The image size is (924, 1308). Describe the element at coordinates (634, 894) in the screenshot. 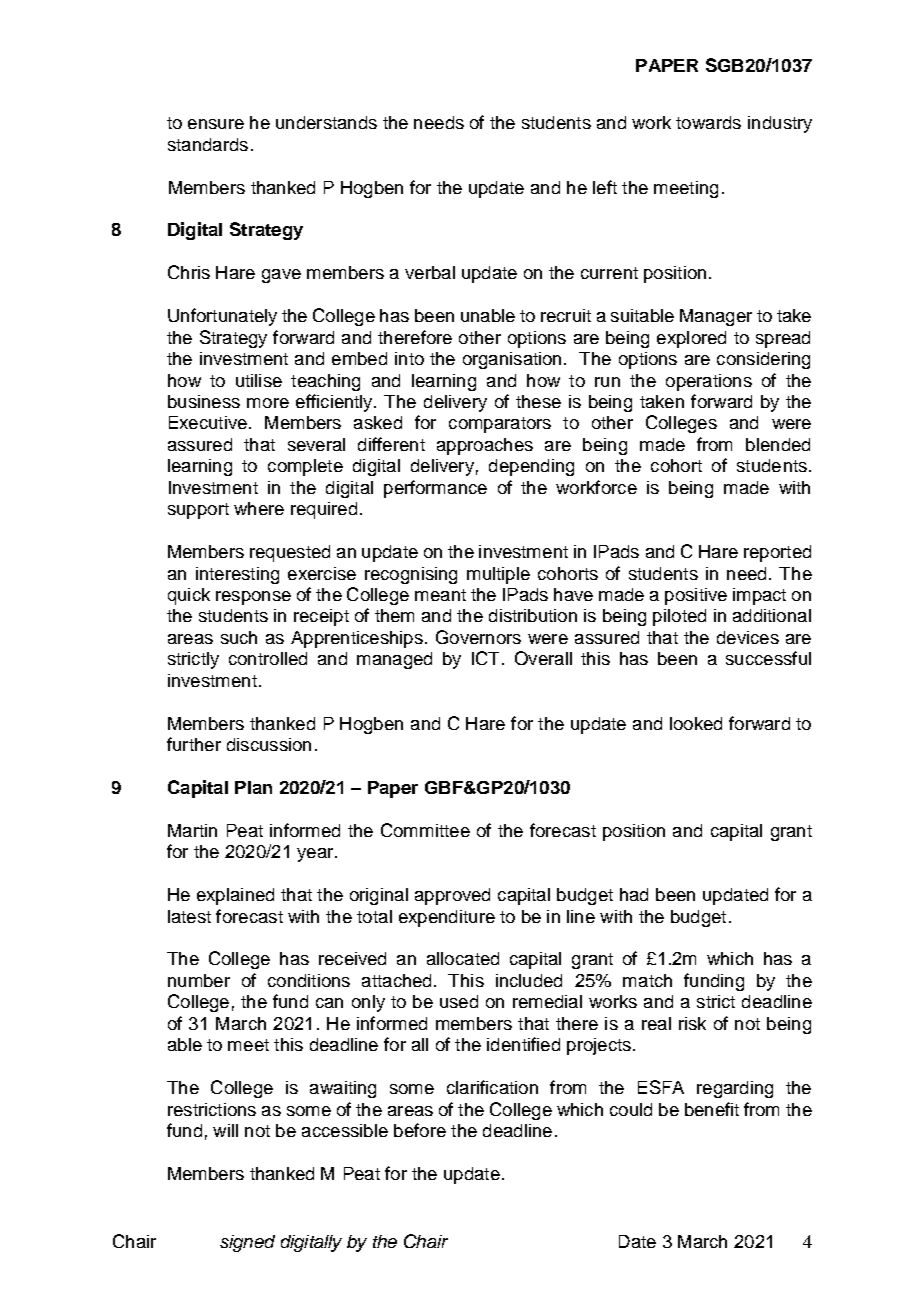

I see `had` at that location.
